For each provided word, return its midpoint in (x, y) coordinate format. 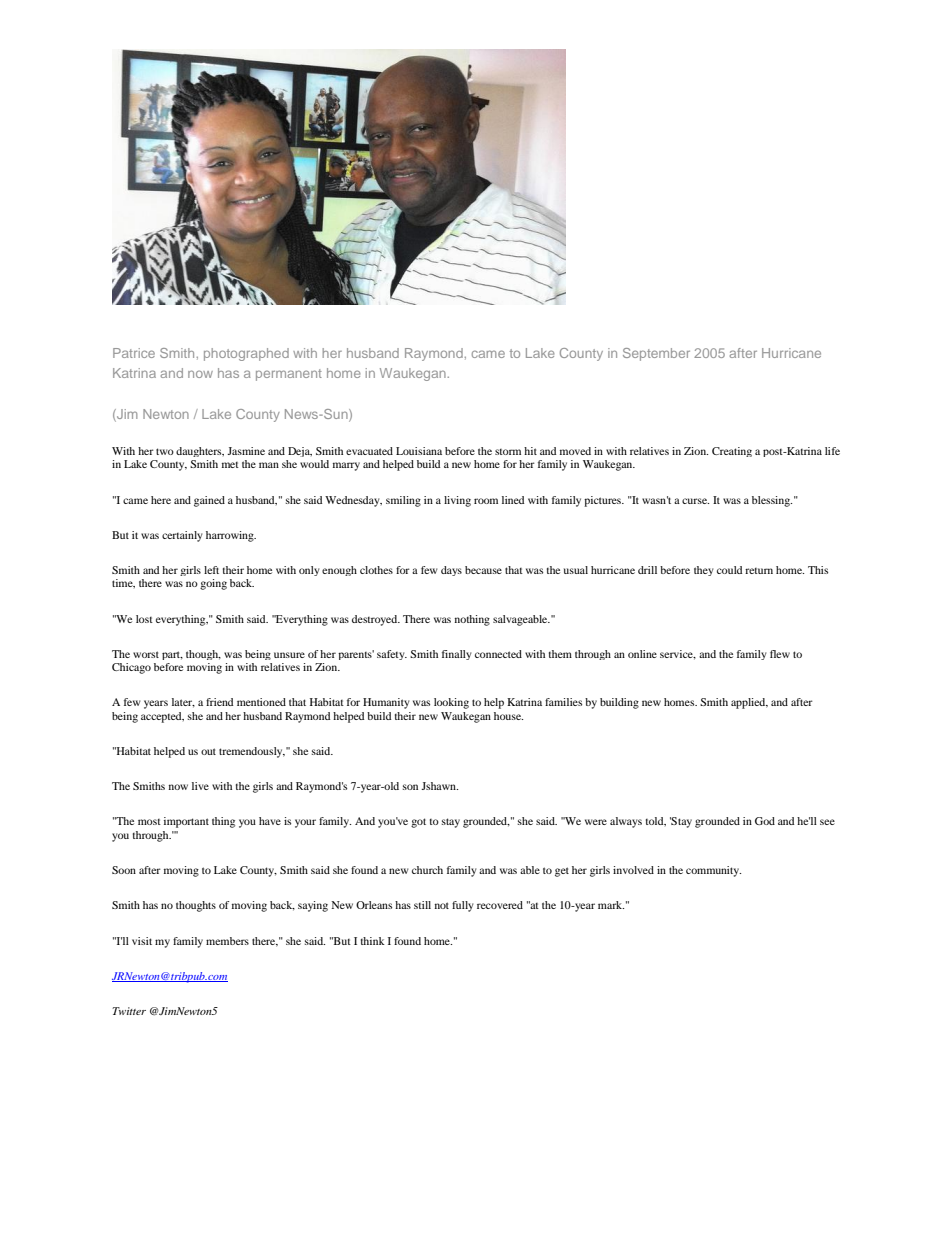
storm (508, 452)
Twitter (129, 1011)
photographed (246, 354)
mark (611, 905)
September (656, 354)
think (373, 941)
